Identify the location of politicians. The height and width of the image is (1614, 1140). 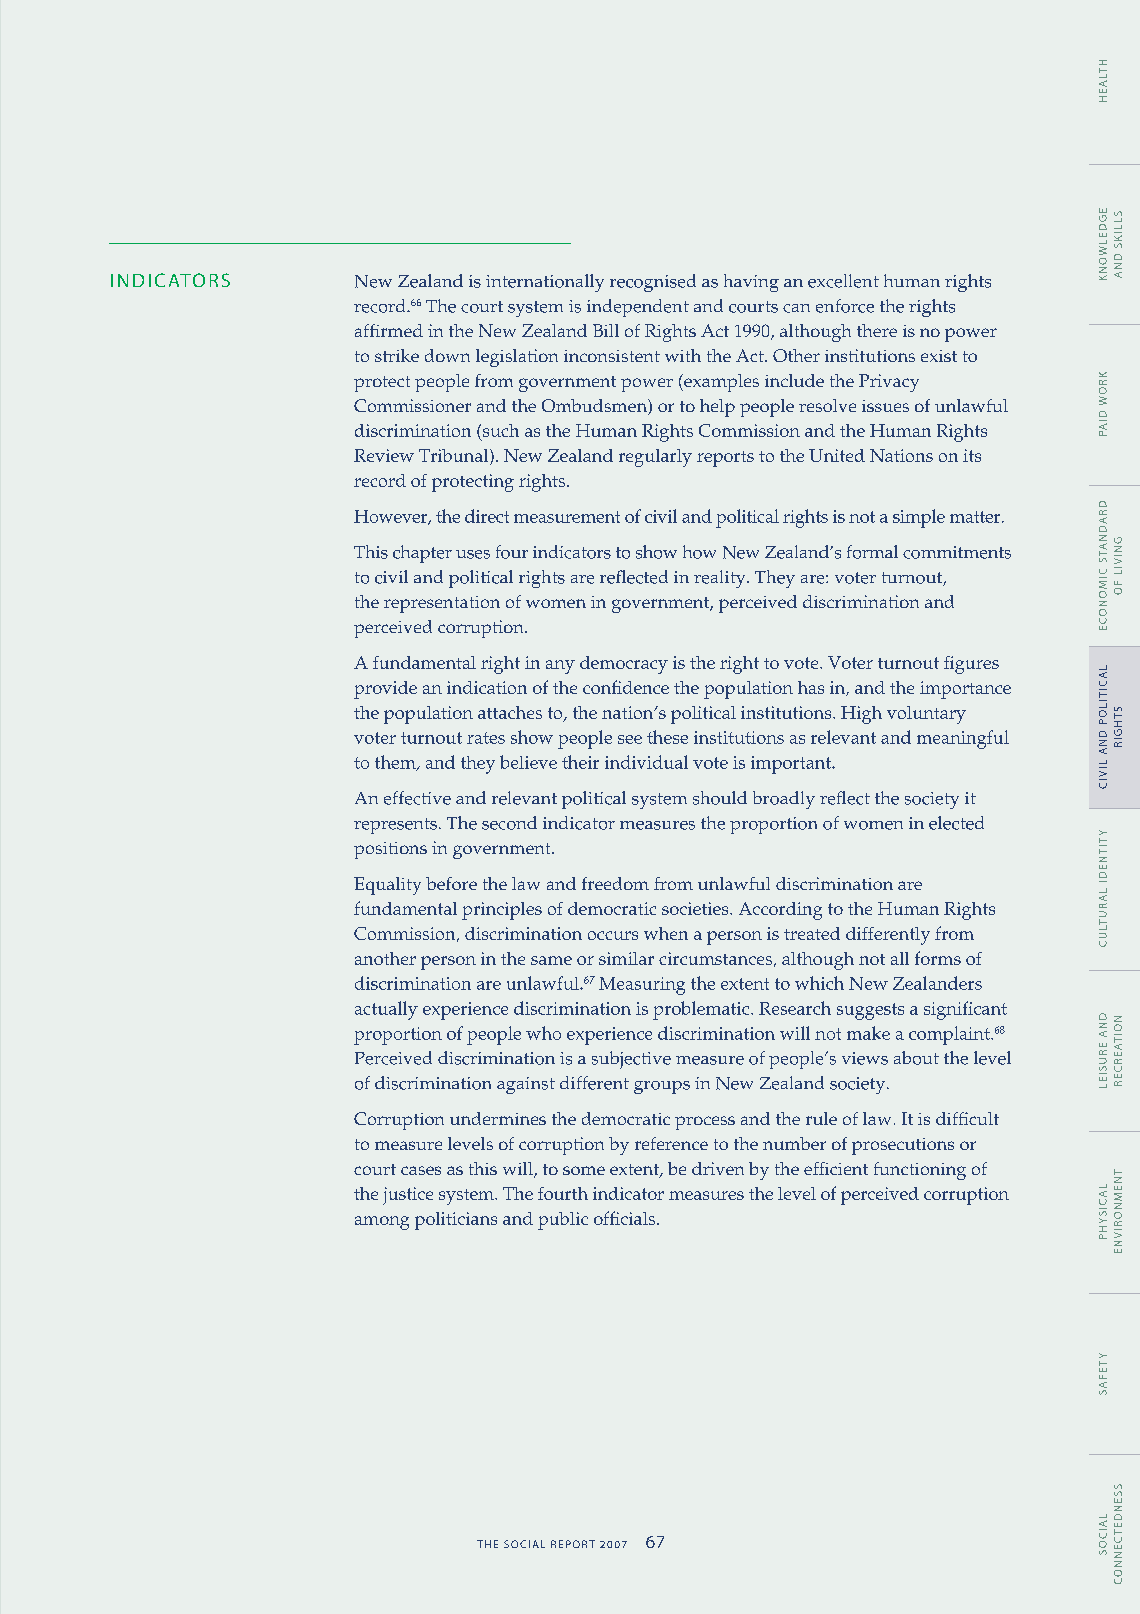
(456, 1221).
